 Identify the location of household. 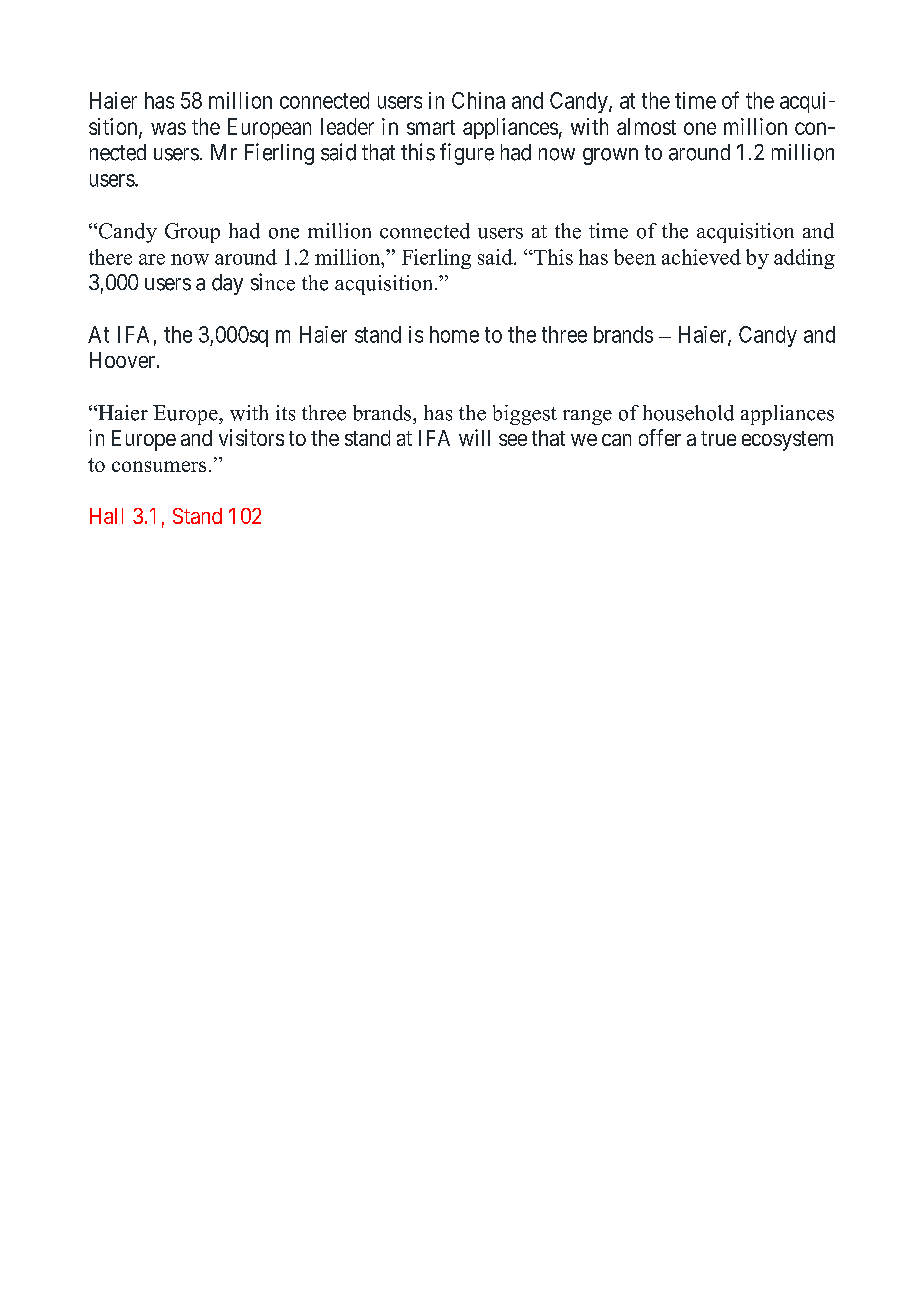
(688, 413).
